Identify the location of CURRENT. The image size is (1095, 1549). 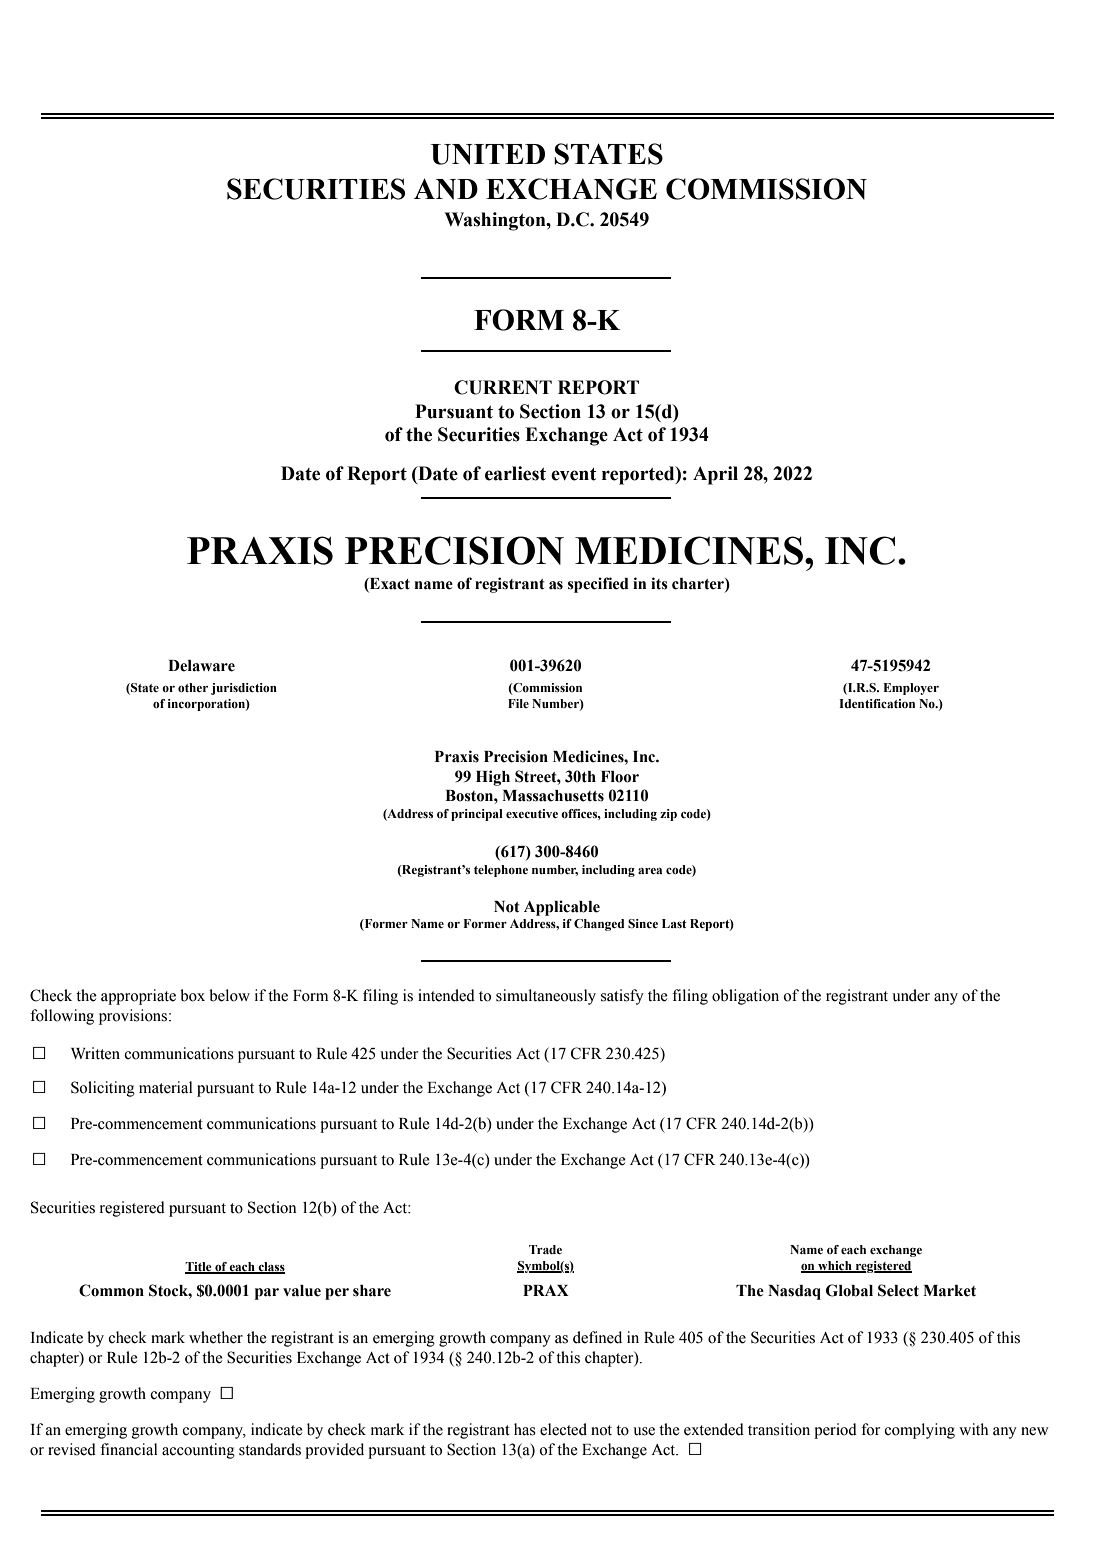
(503, 387).
